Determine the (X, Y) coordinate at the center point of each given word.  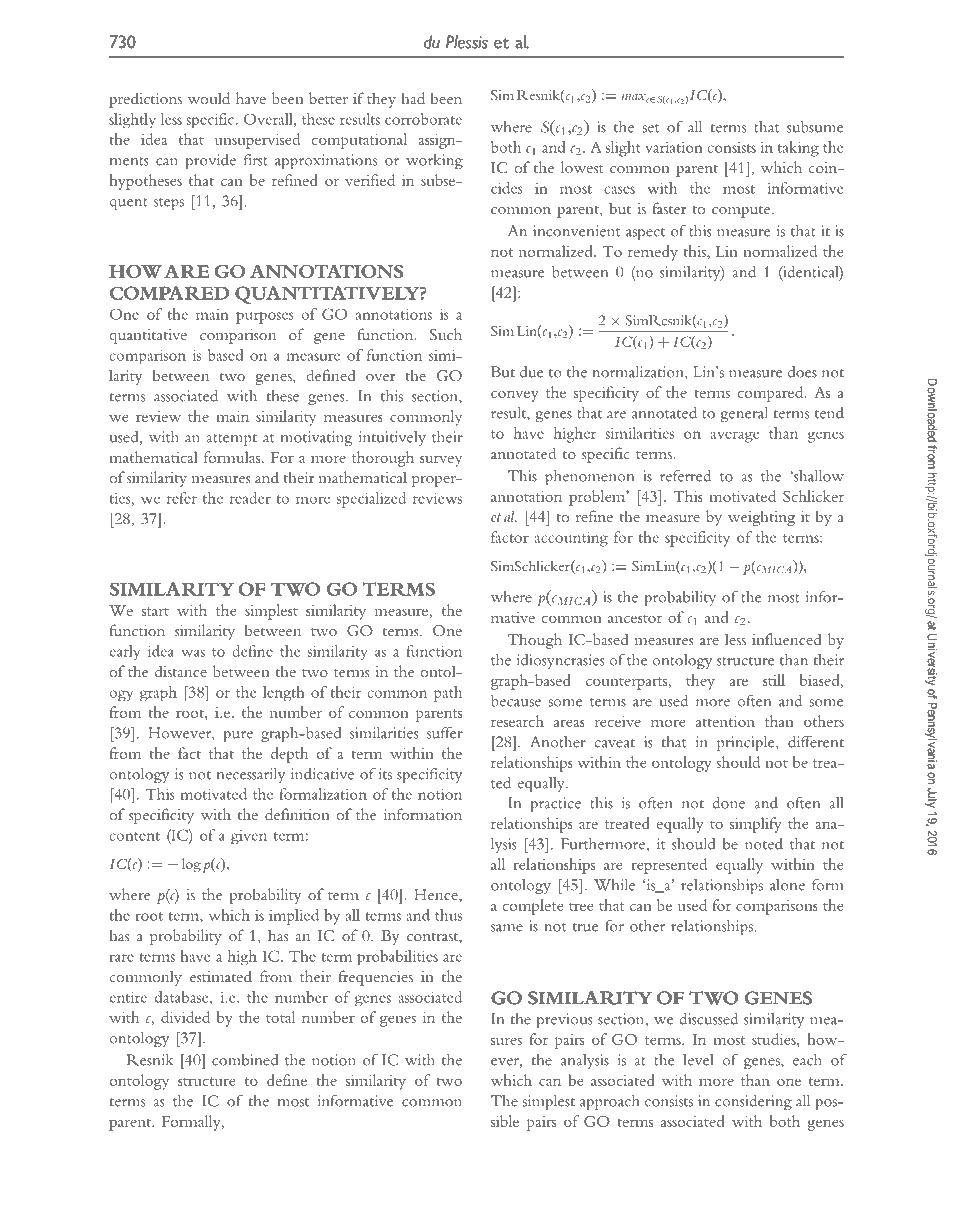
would (209, 98)
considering (753, 1102)
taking (798, 149)
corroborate (423, 119)
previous (565, 1020)
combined (245, 1060)
